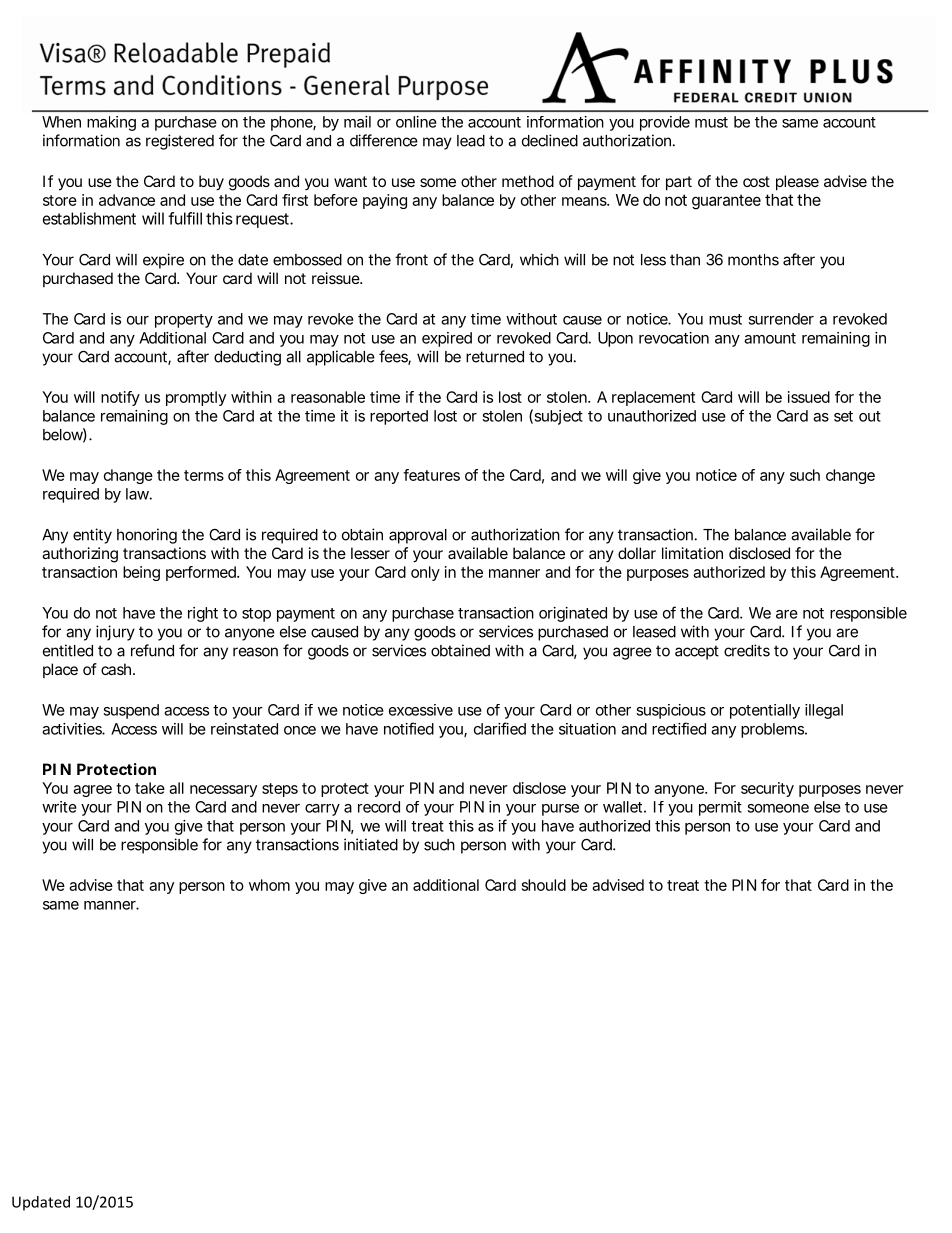  I want to click on returned, so click(495, 357).
